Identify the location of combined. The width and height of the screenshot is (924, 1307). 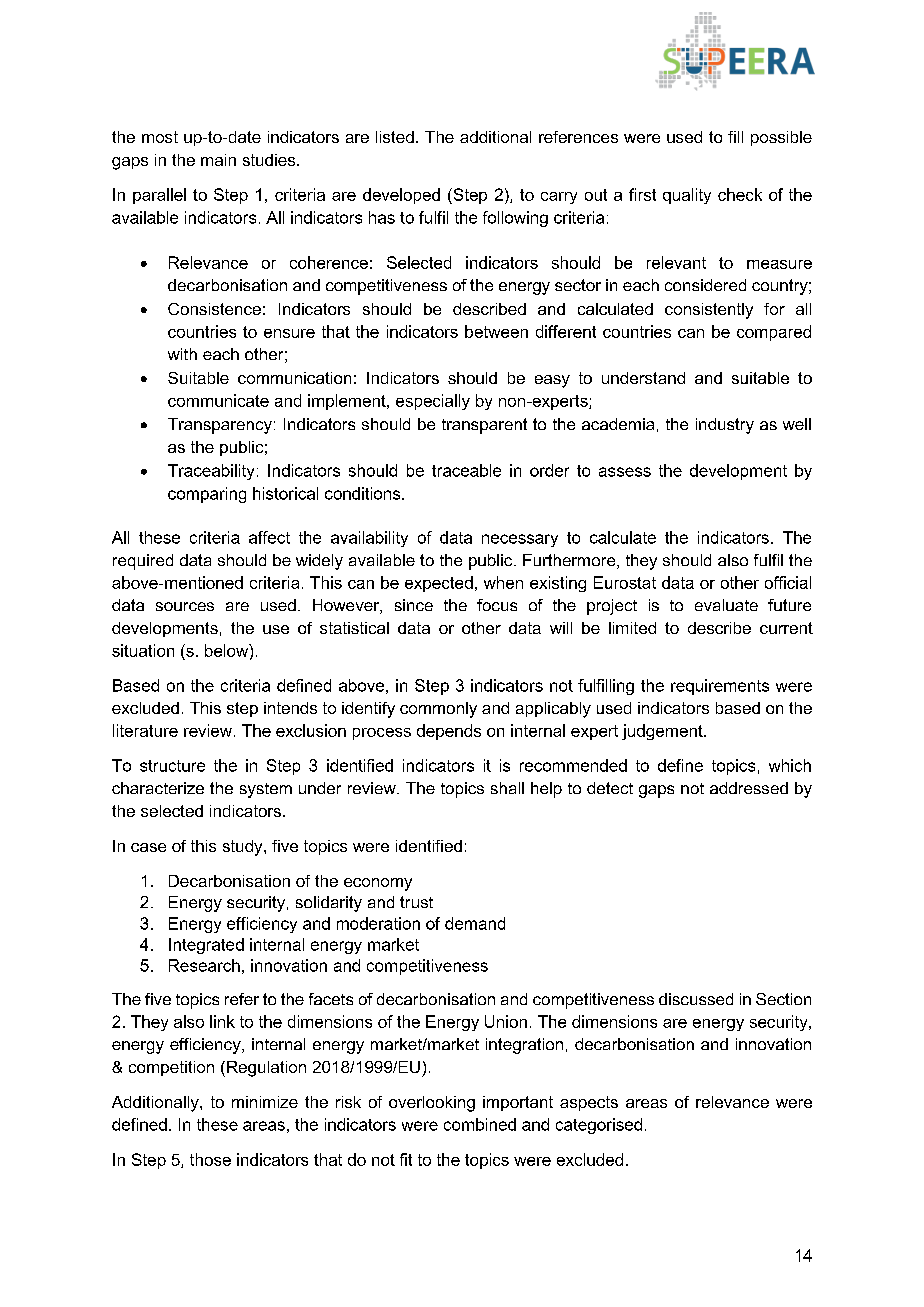
(480, 1124).
